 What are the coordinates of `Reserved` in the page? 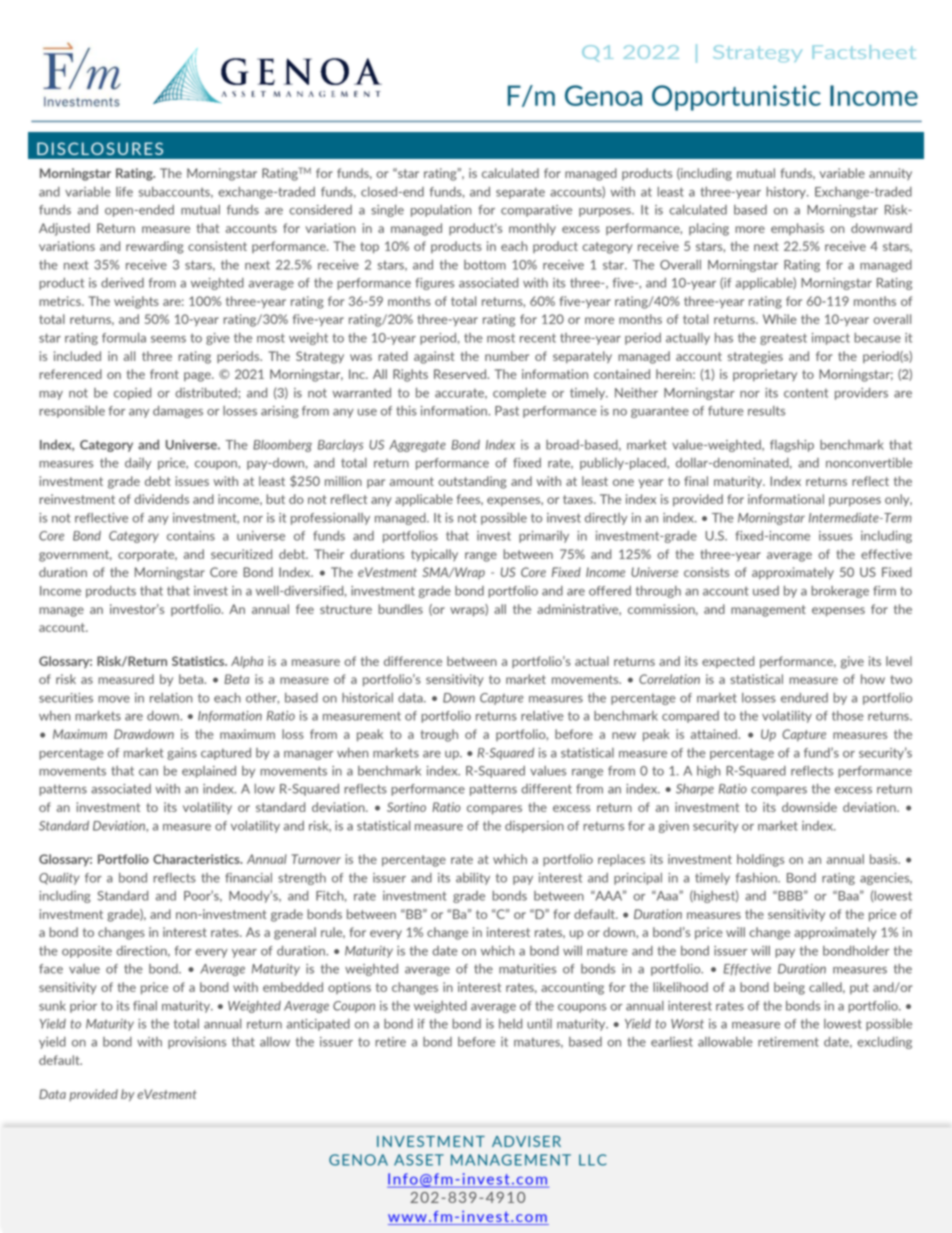 It's located at (461, 374).
